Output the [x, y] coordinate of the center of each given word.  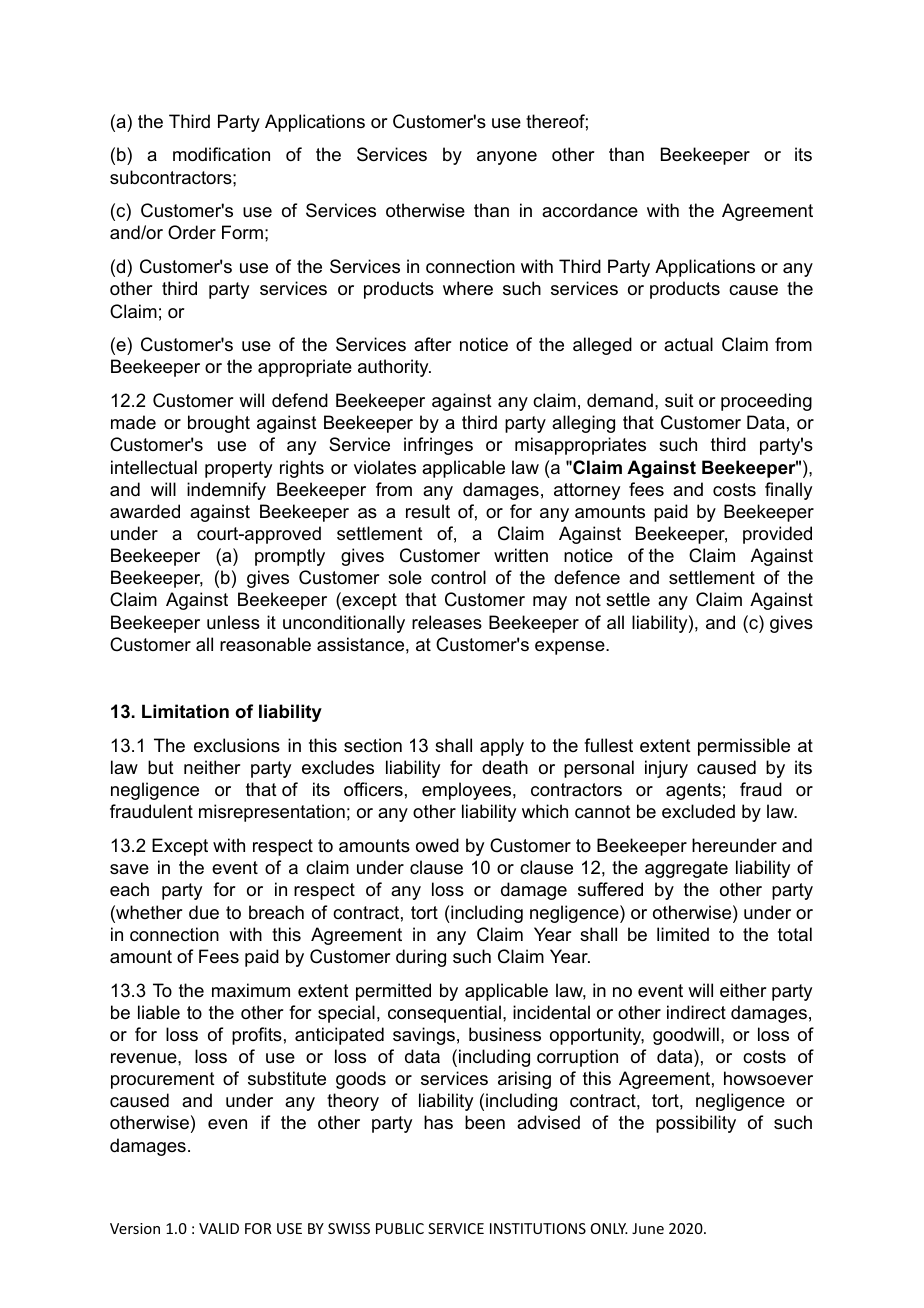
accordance [590, 210]
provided [777, 535]
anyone [507, 158]
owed [437, 845]
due [204, 912]
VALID [219, 1228]
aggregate [686, 869]
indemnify [226, 491]
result [428, 511]
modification [221, 154]
